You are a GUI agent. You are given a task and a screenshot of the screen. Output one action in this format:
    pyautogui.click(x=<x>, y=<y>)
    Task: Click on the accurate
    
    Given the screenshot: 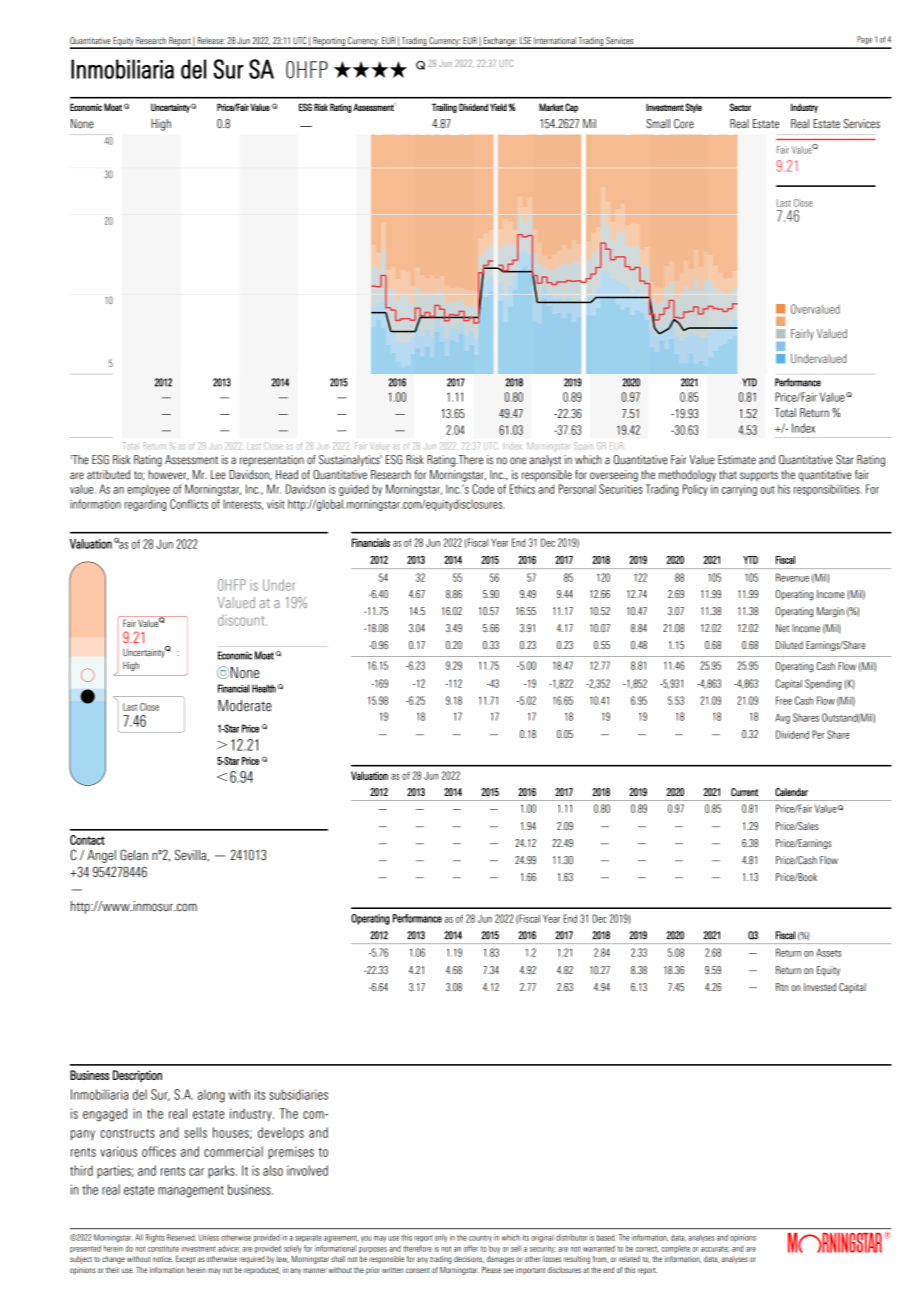 What is the action you would take?
    pyautogui.click(x=715, y=1249)
